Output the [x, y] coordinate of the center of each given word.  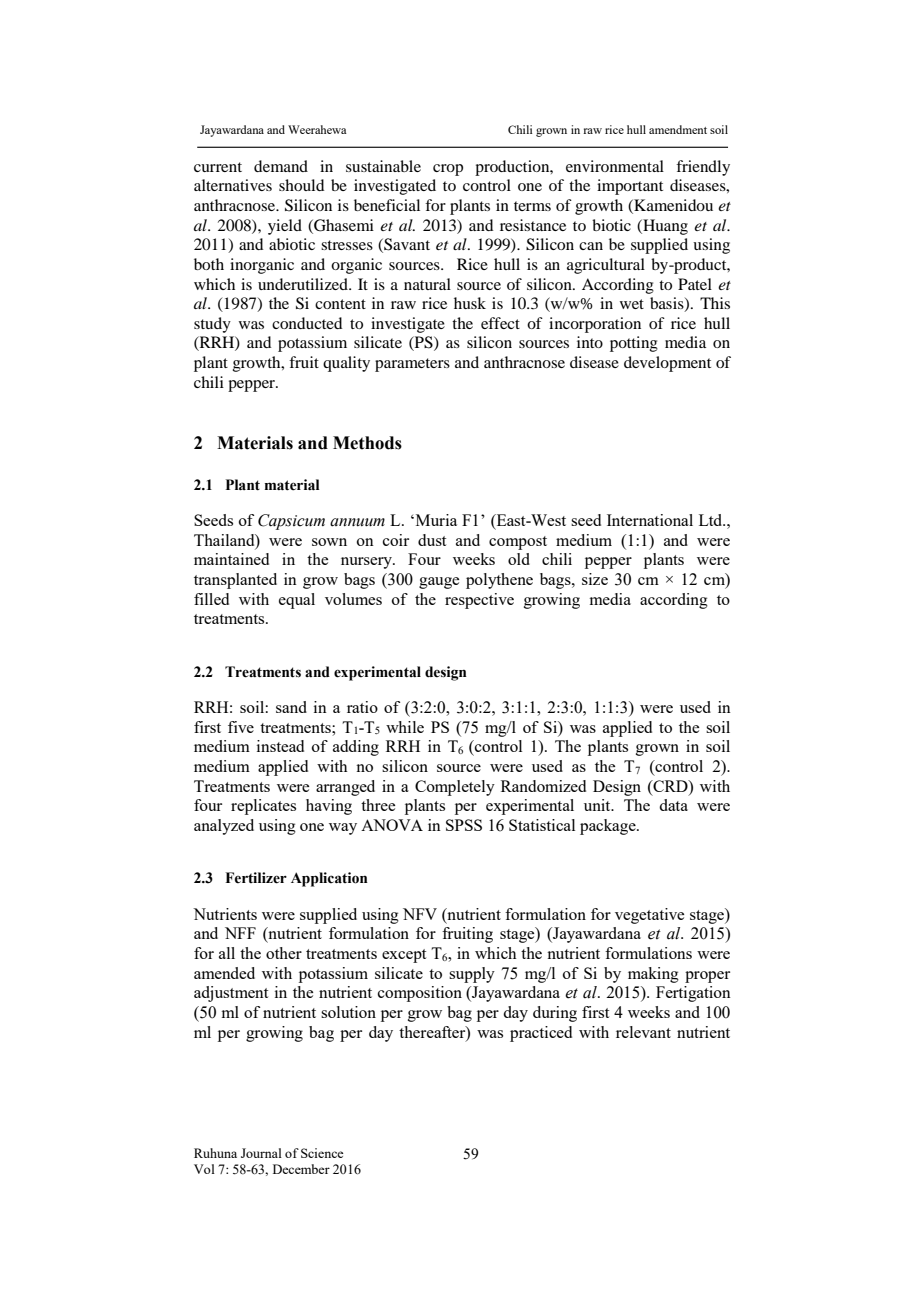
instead [280, 746]
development [667, 364]
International [650, 520]
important [630, 187]
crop [448, 170]
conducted [307, 323]
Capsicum [291, 522]
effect [500, 323]
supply [472, 975]
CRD [670, 786]
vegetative [649, 916]
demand [281, 166]
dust [432, 540]
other [284, 953]
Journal [261, 1153]
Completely [455, 788]
